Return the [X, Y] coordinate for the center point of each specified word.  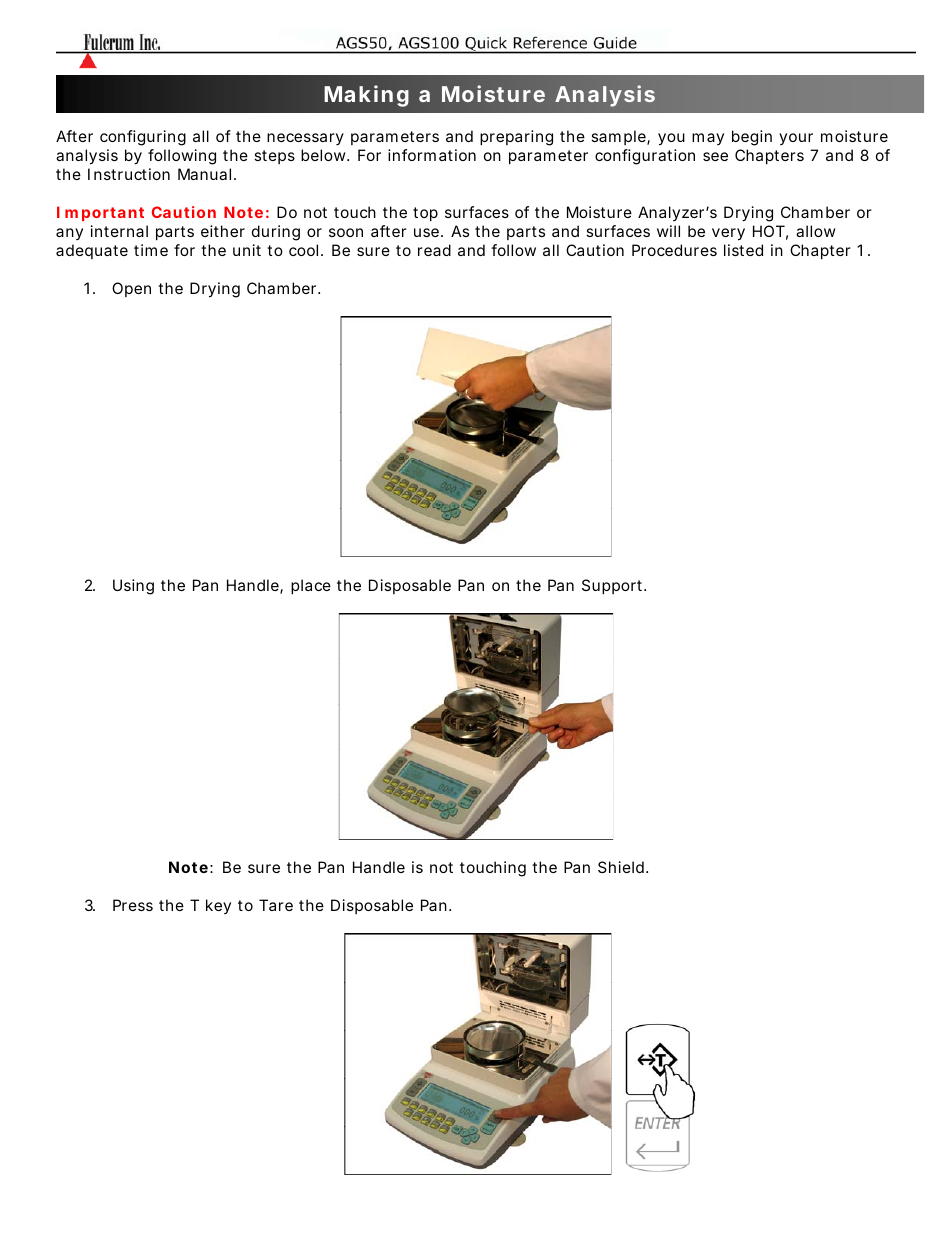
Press [133, 905]
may [708, 139]
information [432, 155]
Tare [276, 905]
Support [614, 586]
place [311, 586]
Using [133, 587]
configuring [143, 138]
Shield [621, 867]
